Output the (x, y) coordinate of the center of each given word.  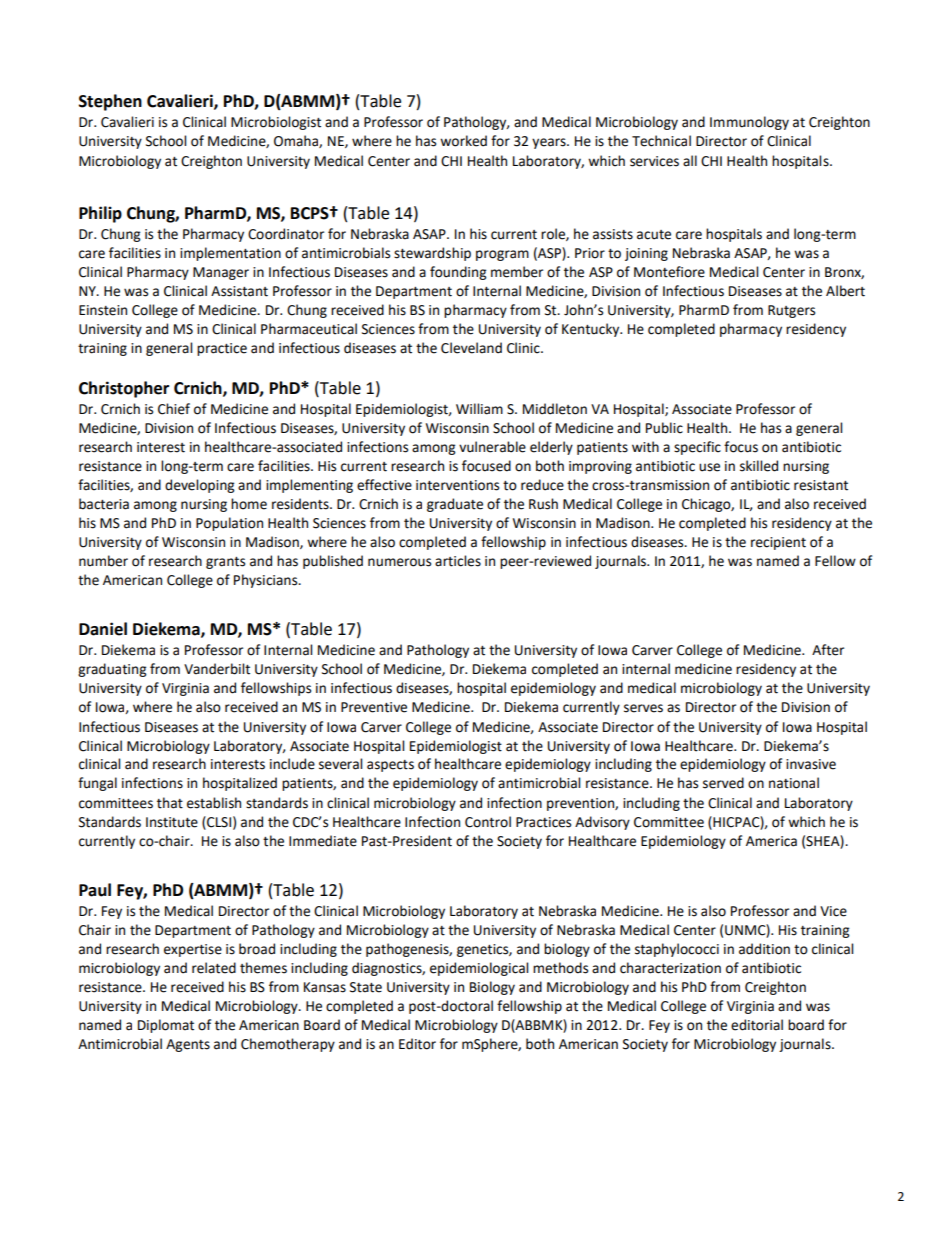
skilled (759, 466)
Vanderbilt (217, 669)
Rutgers (791, 311)
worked (463, 141)
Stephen (110, 102)
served (723, 783)
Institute (172, 822)
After (828, 650)
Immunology (749, 123)
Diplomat (166, 1026)
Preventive (374, 707)
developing (199, 486)
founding (458, 273)
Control (488, 822)
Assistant (239, 291)
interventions (457, 485)
